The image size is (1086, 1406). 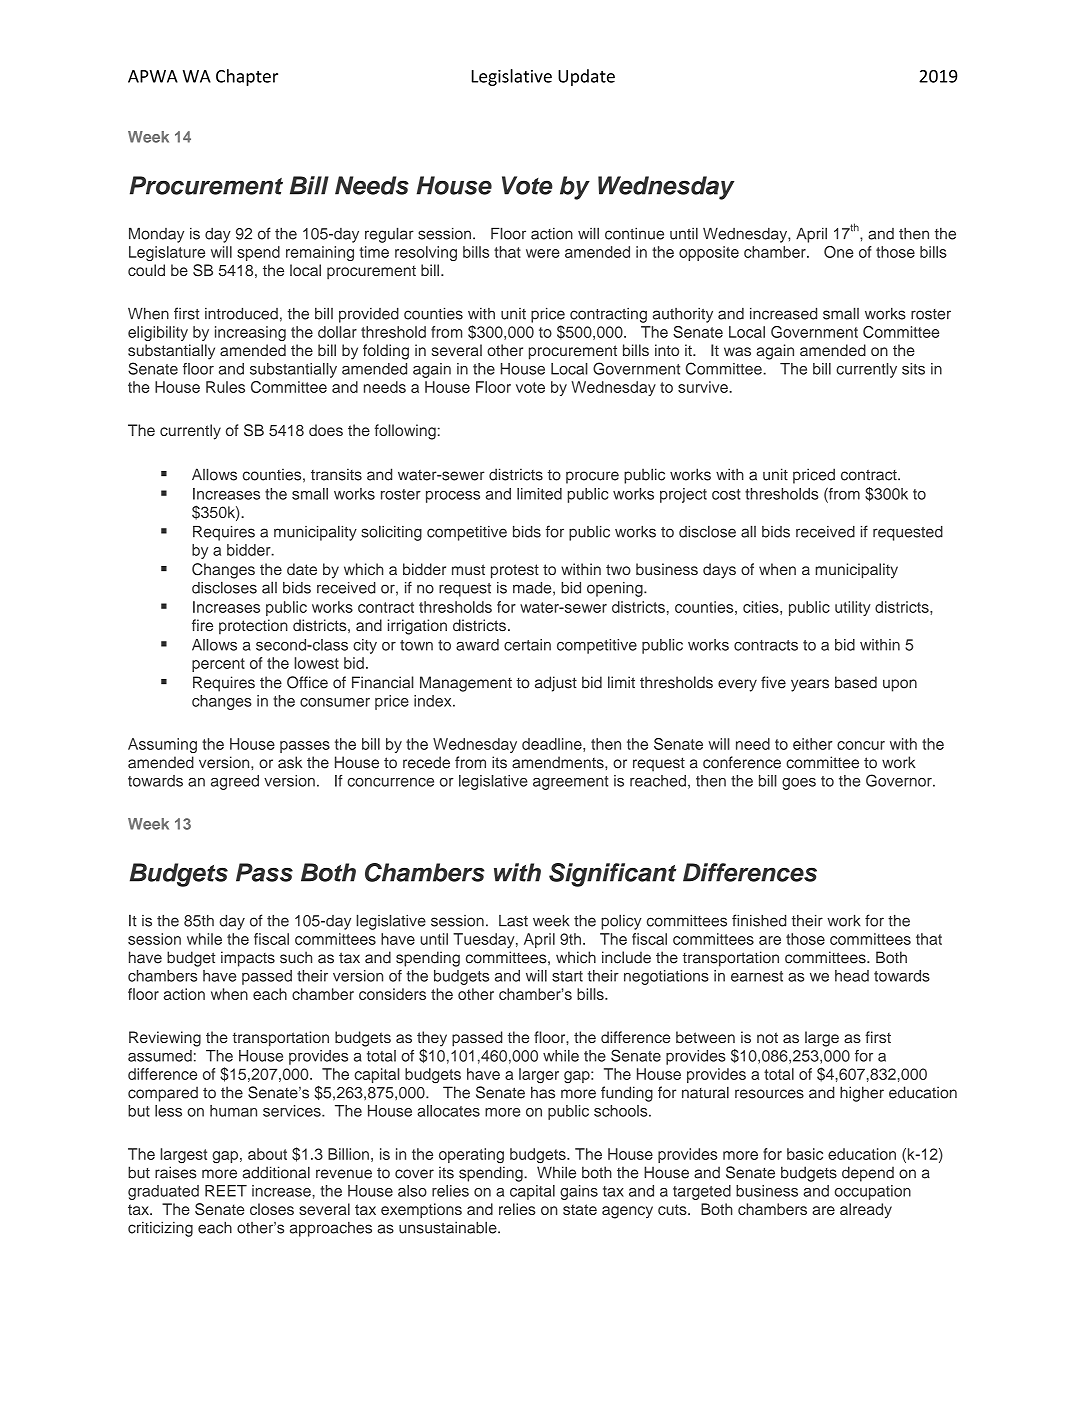 I want to click on Chapter, so click(x=247, y=77).
